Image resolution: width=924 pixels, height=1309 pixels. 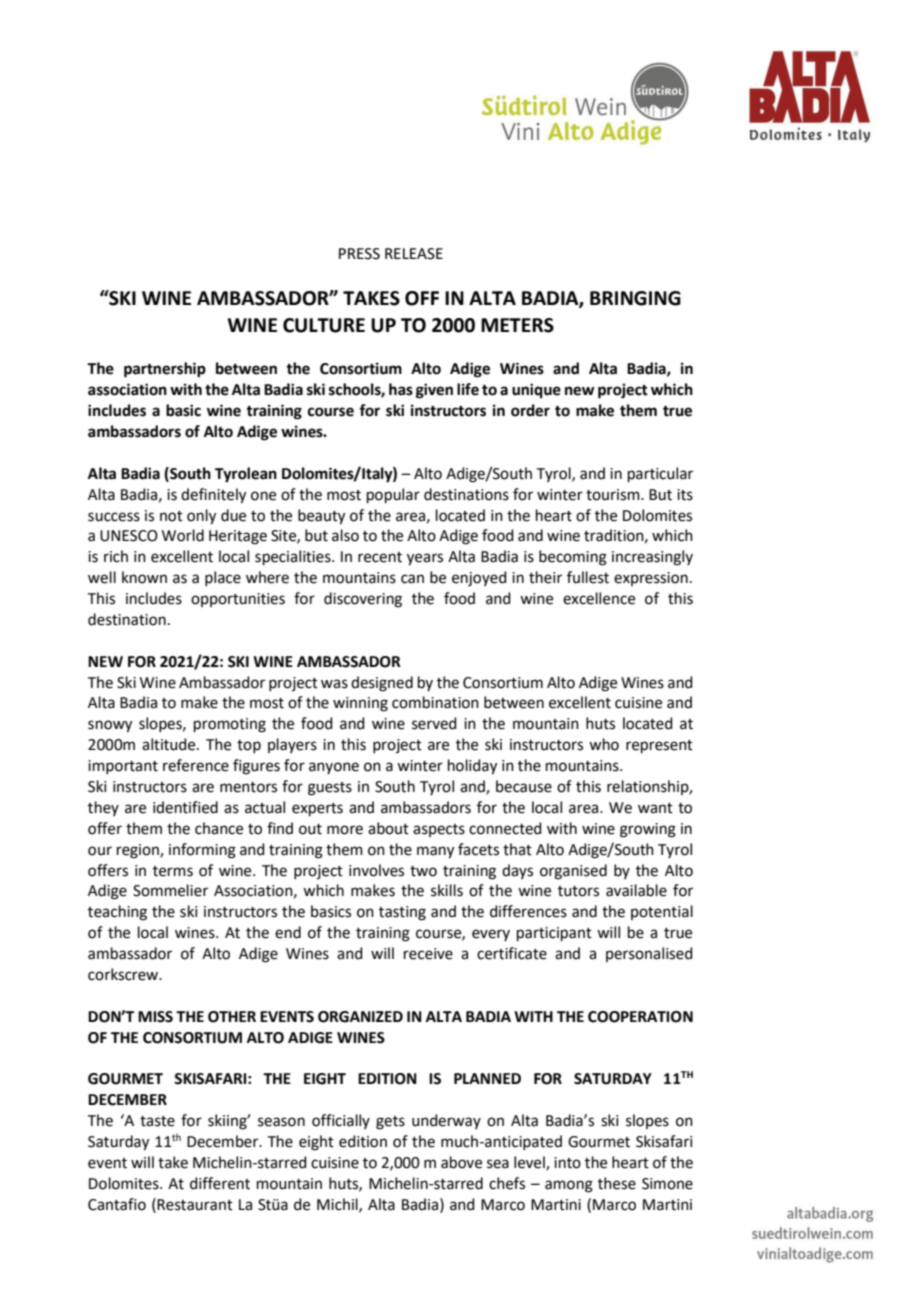 I want to click on who, so click(x=604, y=744).
